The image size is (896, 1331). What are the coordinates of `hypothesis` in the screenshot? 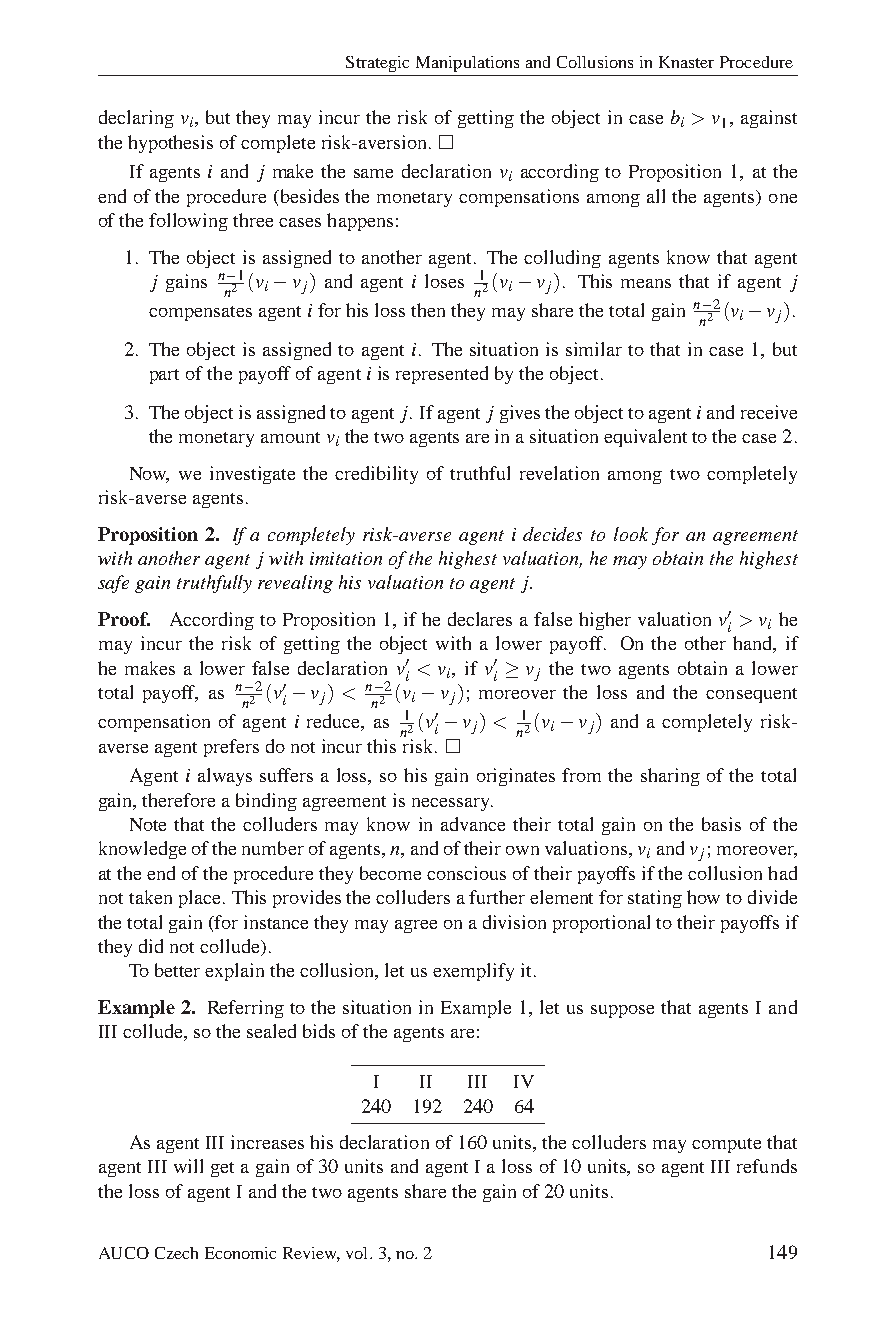 It's located at (170, 144).
